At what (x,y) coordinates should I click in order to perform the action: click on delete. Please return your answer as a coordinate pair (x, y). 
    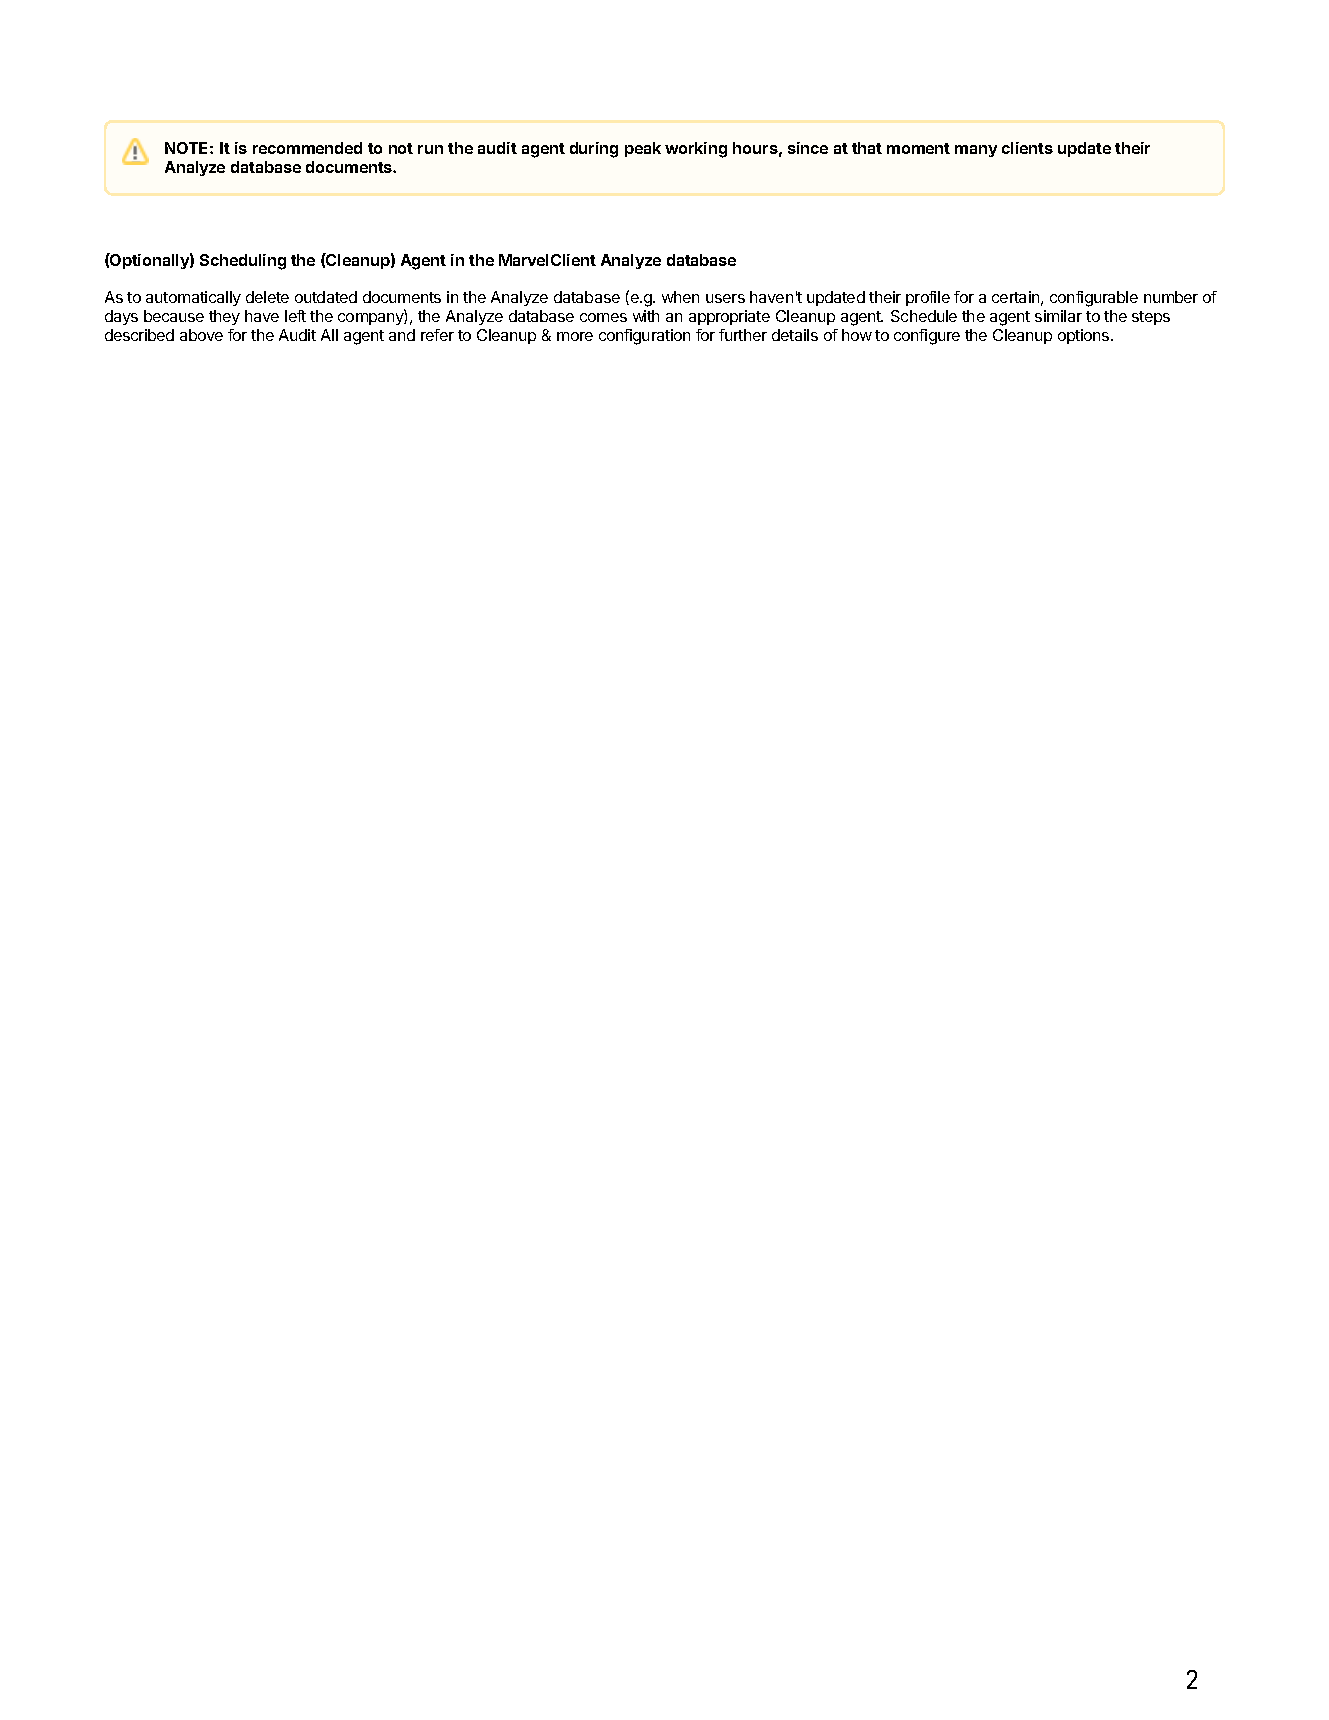
    Looking at the image, I should click on (267, 297).
